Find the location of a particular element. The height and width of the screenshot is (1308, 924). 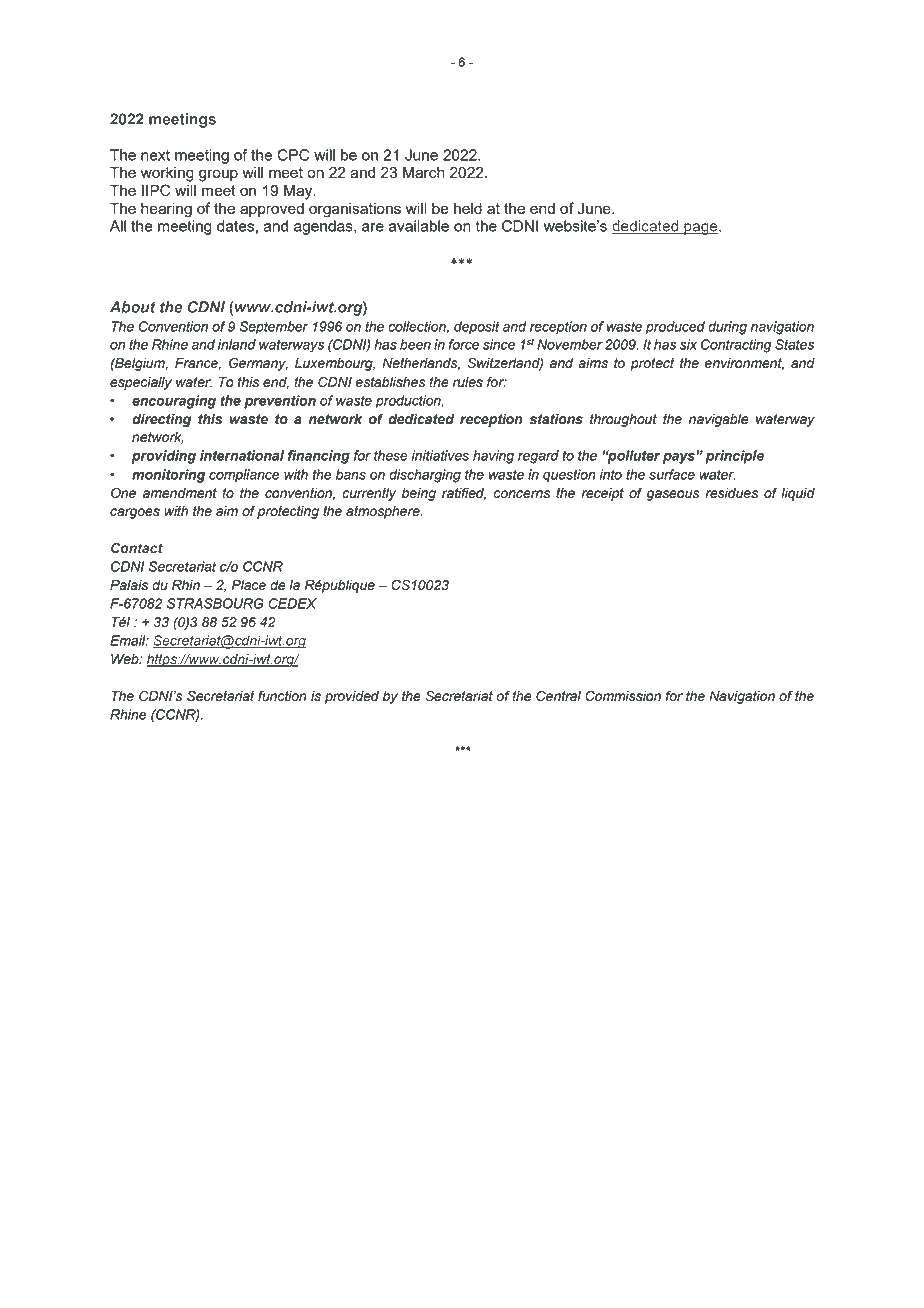

navigable is located at coordinates (718, 420).
